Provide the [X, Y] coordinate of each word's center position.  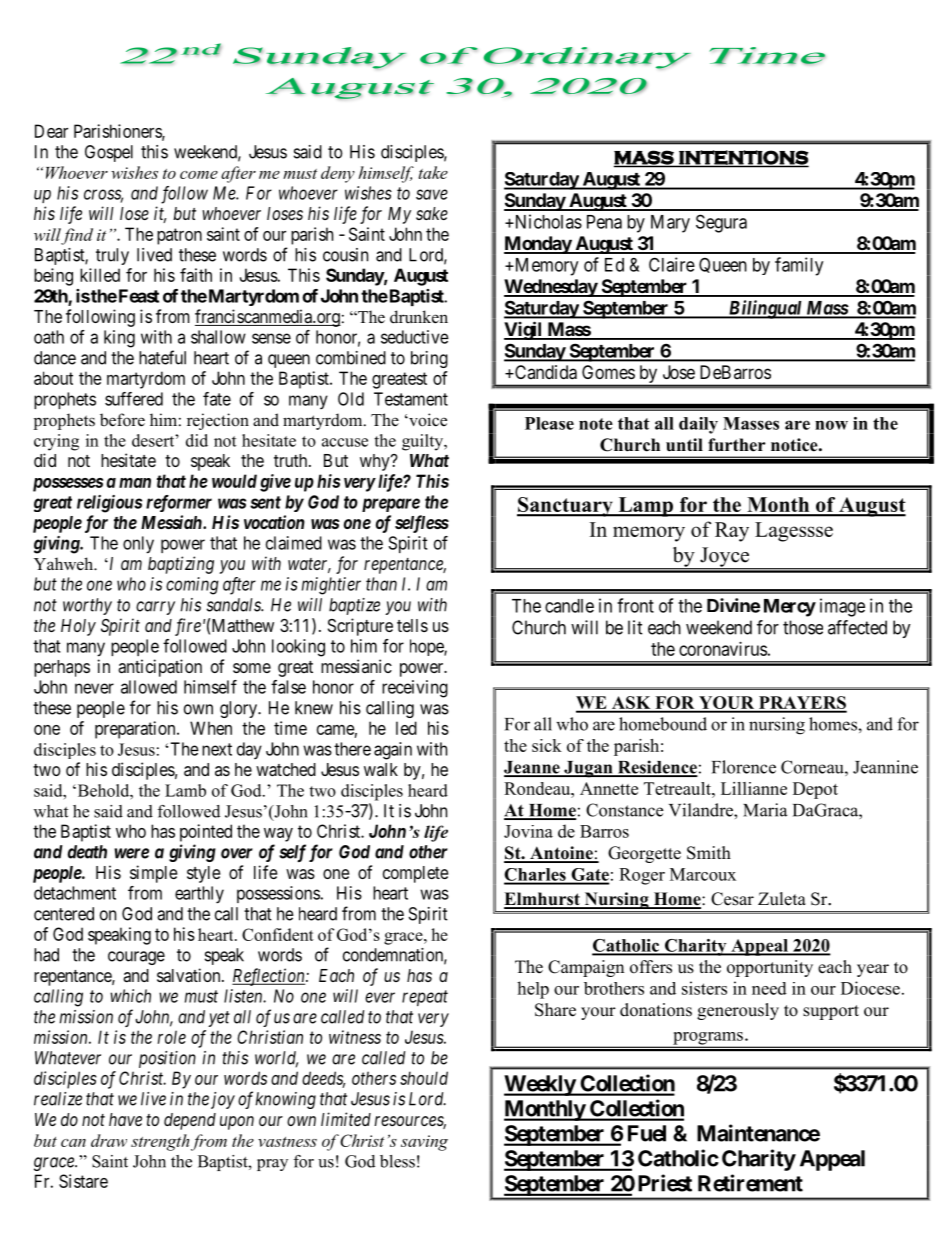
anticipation [160, 668]
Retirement [750, 1183]
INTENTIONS [743, 158]
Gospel [109, 153]
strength [160, 1142]
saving [424, 1143]
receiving [415, 689]
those [803, 627]
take [433, 172]
